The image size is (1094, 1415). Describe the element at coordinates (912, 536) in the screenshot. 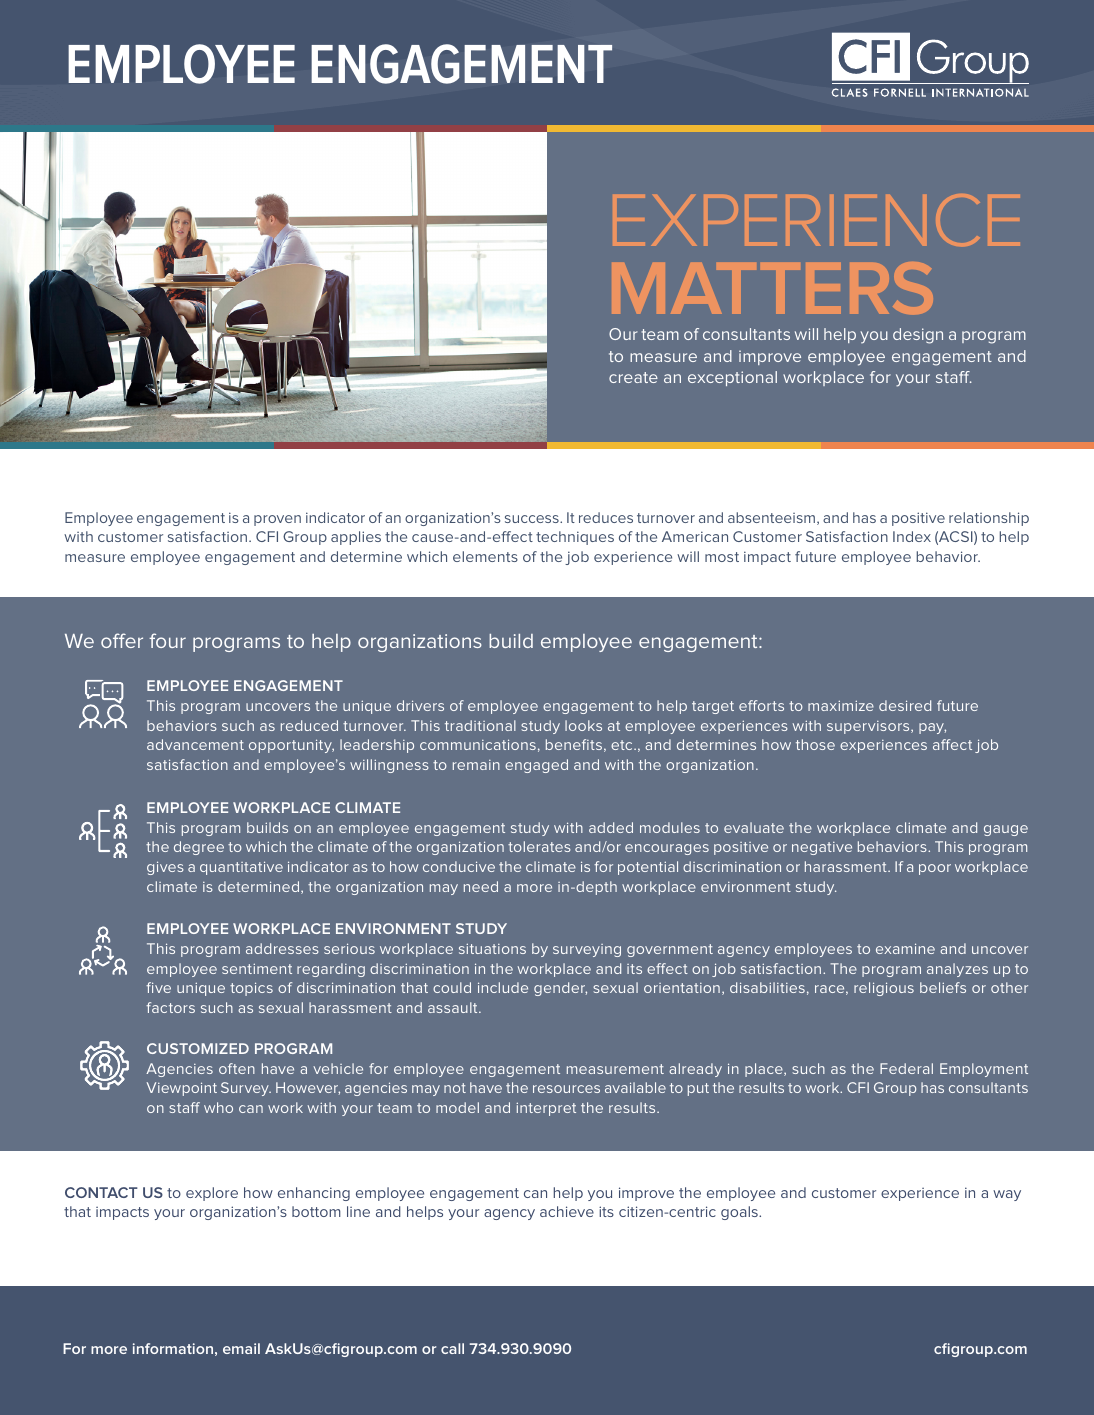

I see `Index` at that location.
